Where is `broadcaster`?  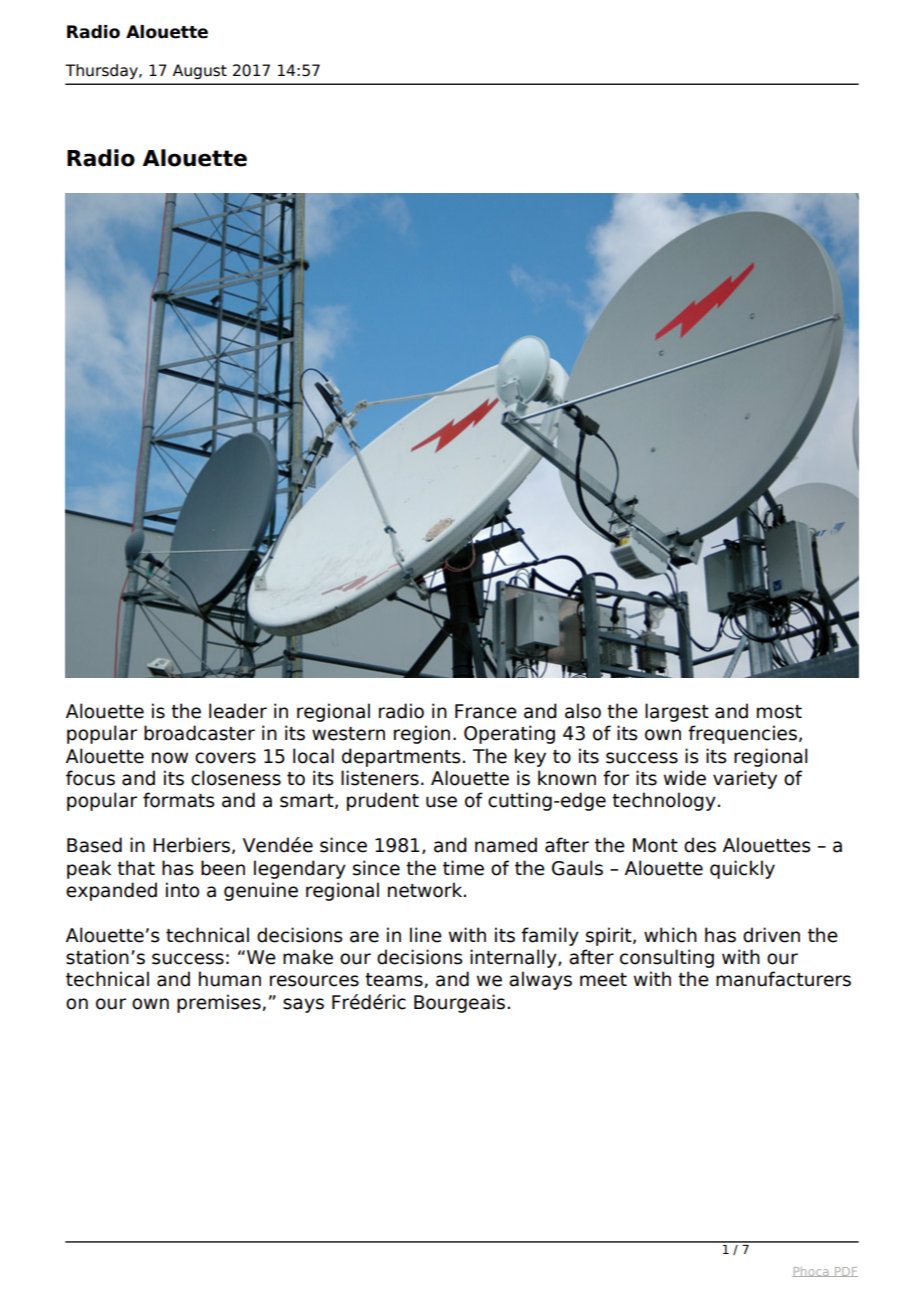
broadcaster is located at coordinates (199, 733).
